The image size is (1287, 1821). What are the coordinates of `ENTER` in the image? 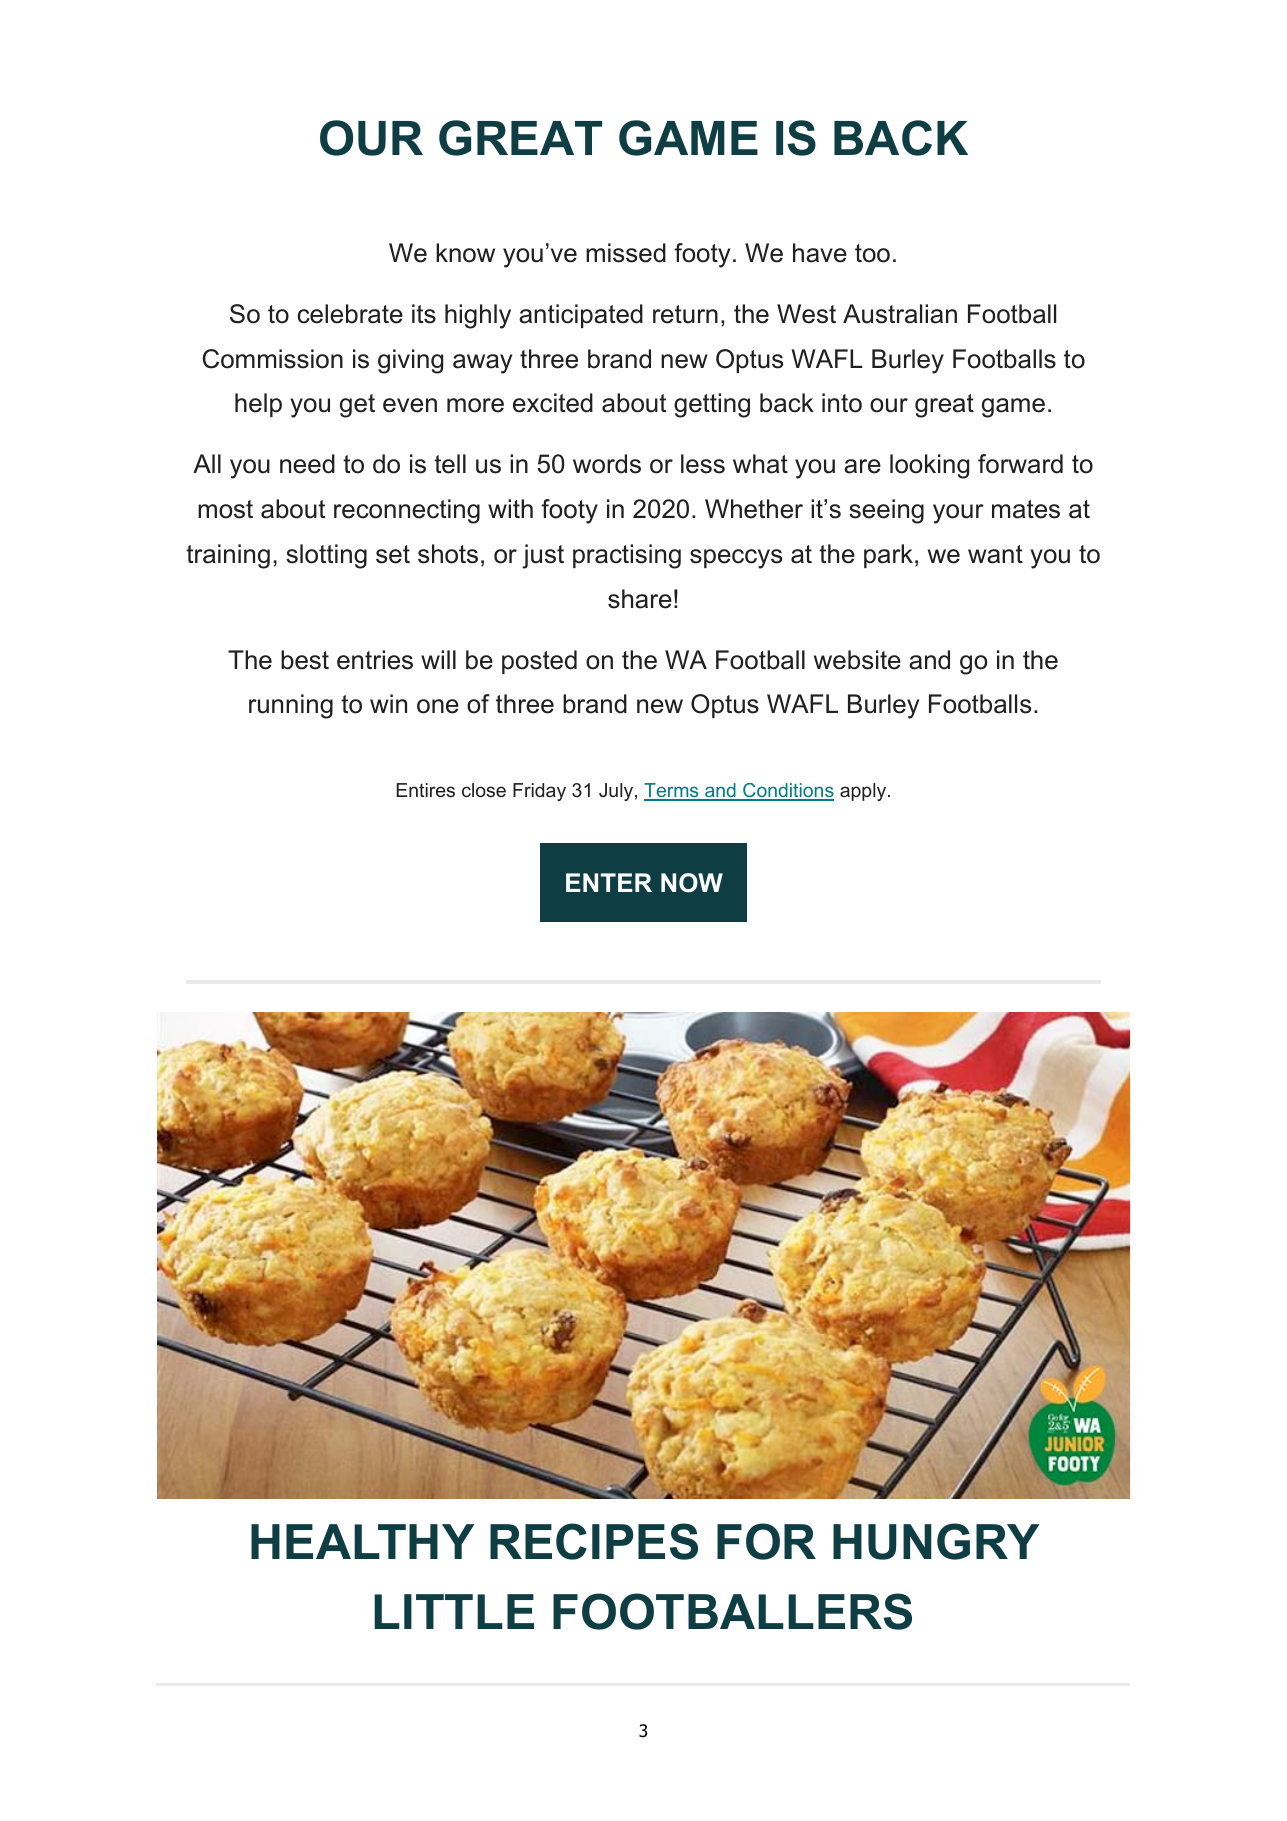 It's located at (609, 882).
